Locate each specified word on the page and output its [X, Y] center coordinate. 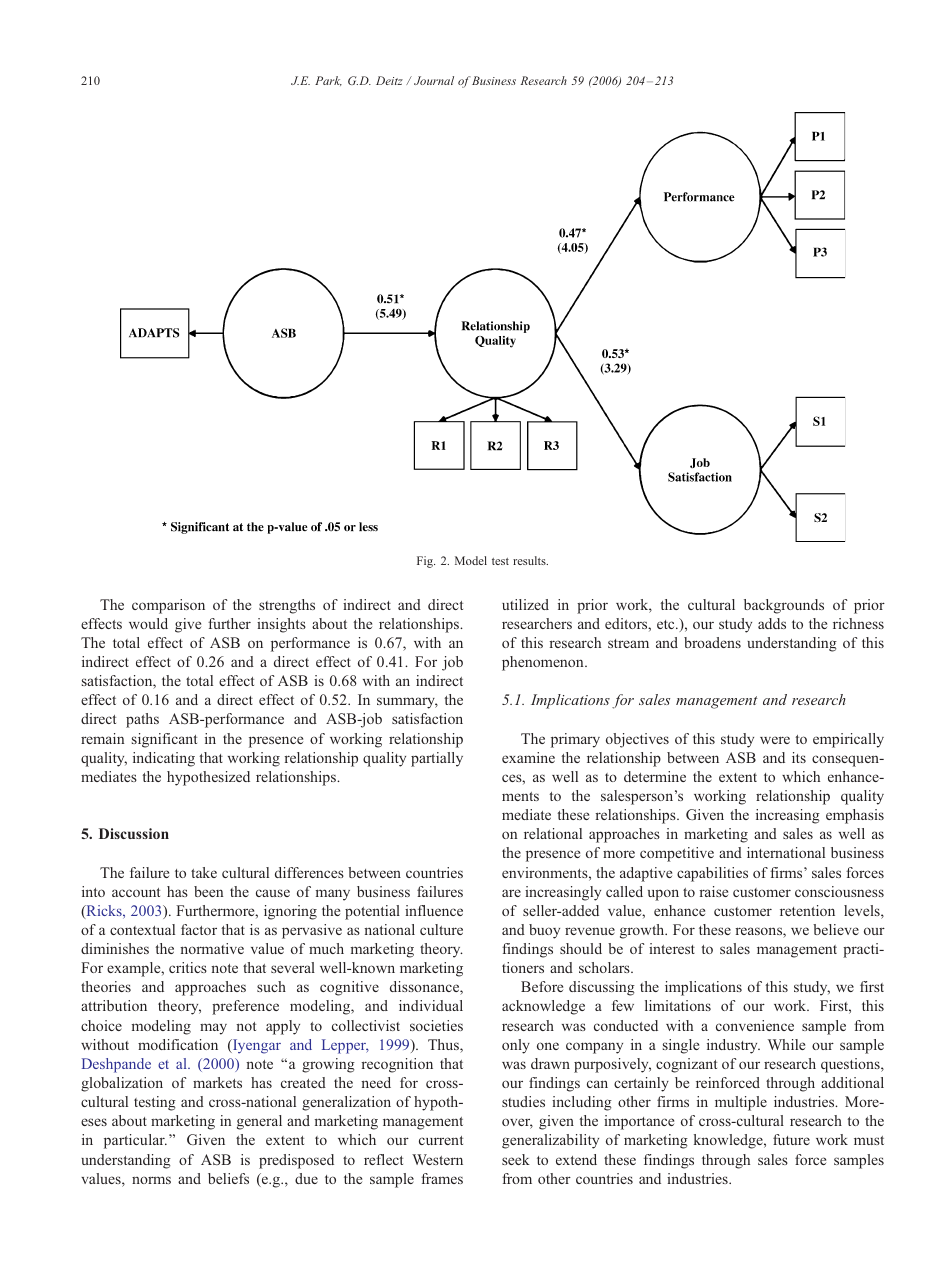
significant [164, 740]
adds [772, 623]
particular [135, 1141]
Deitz [389, 80]
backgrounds [784, 606]
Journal [434, 80]
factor [199, 929]
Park [328, 81]
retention [807, 910]
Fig [426, 562]
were [775, 740]
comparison [168, 606]
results [530, 560]
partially [437, 759]
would [148, 623]
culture [441, 929]
